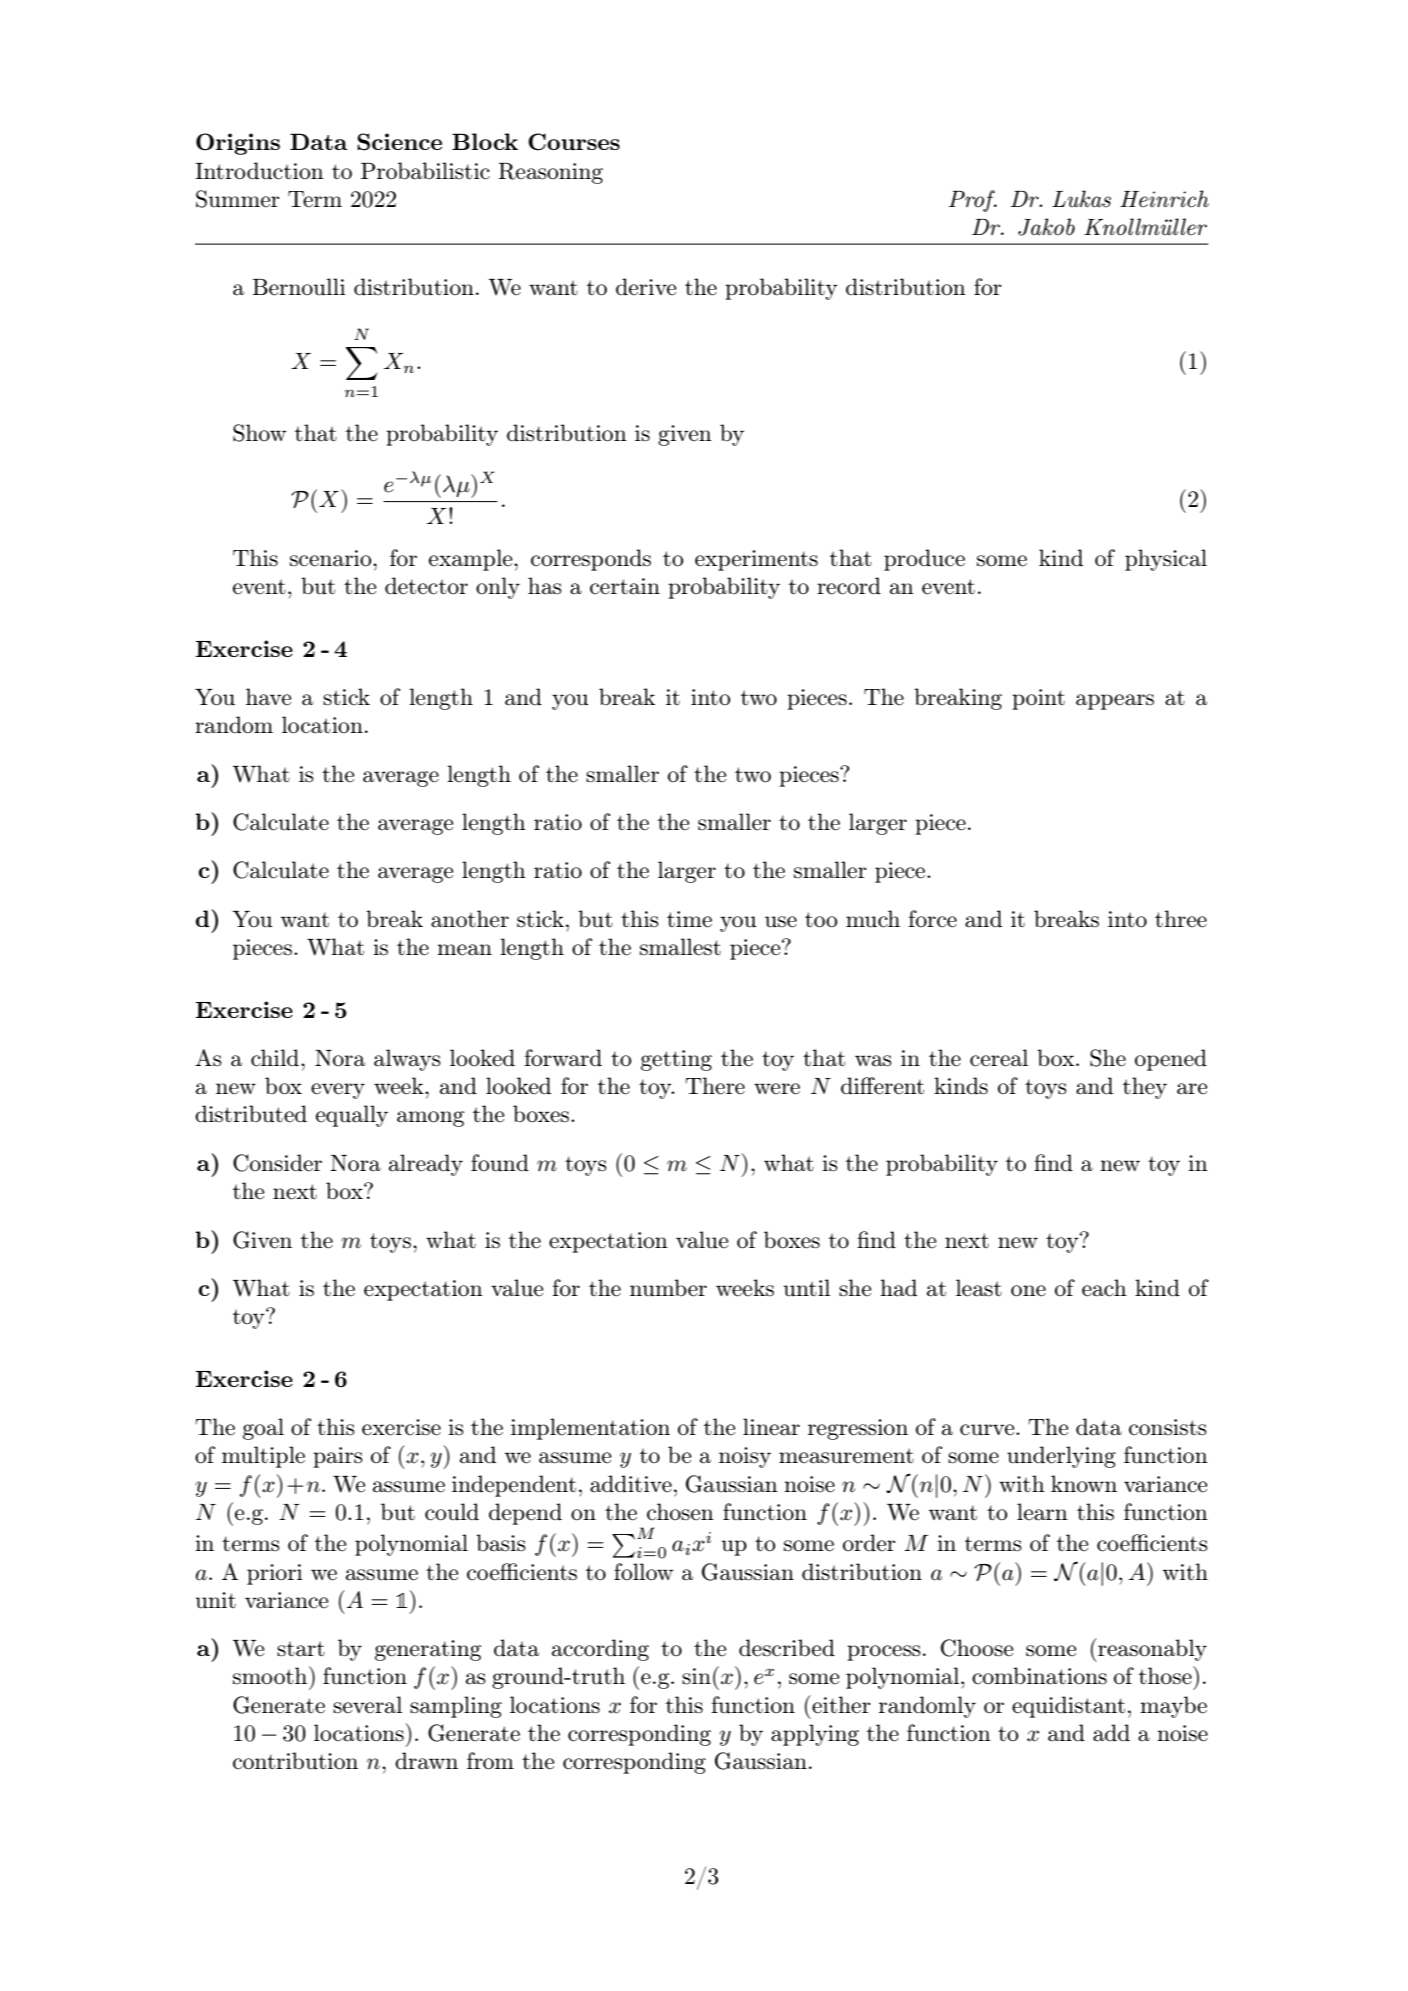  Describe the element at coordinates (263, 1429) in the screenshot. I see `goal` at that location.
